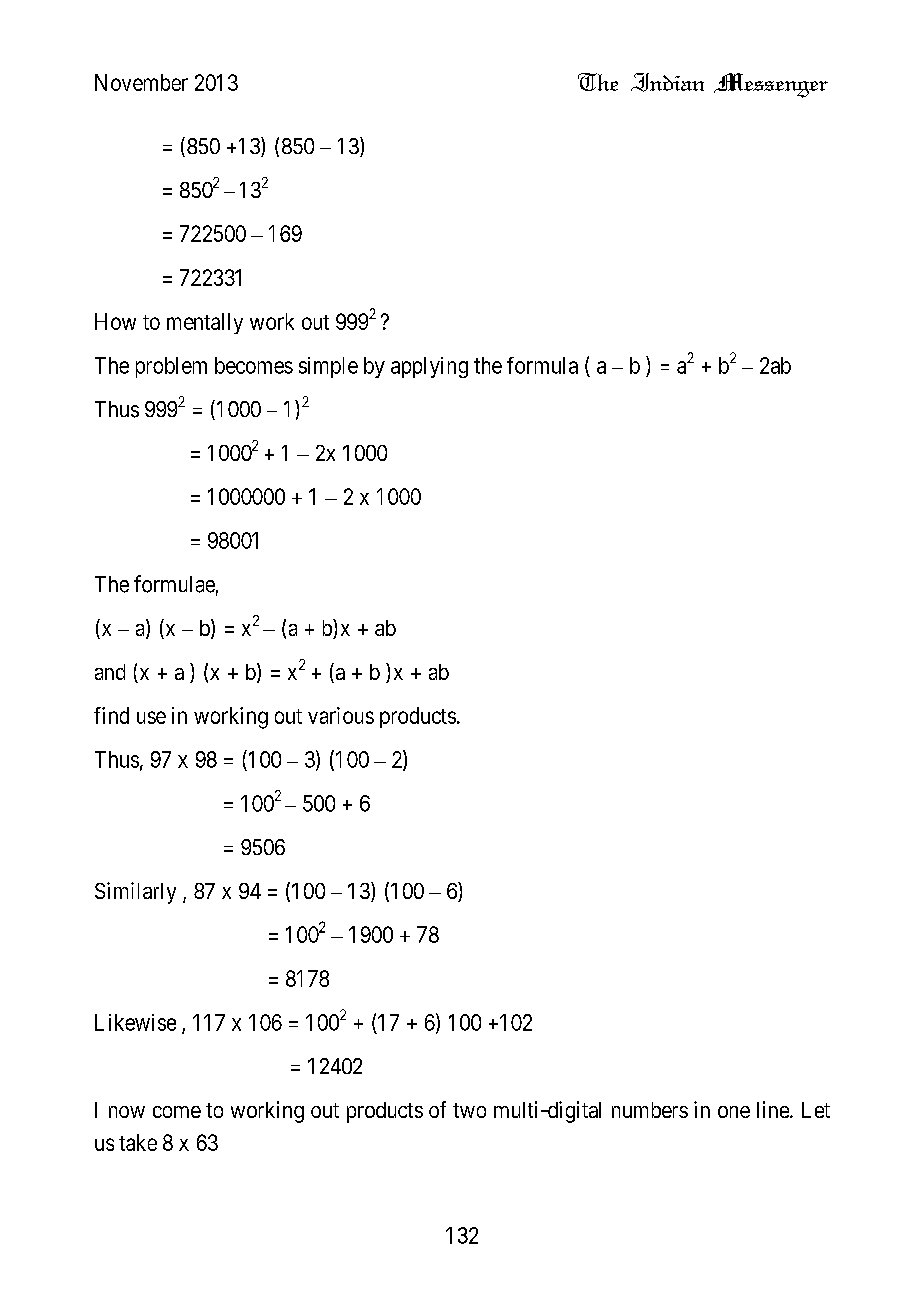 This page has height=1313, width=924. I want to click on mentally, so click(205, 323).
